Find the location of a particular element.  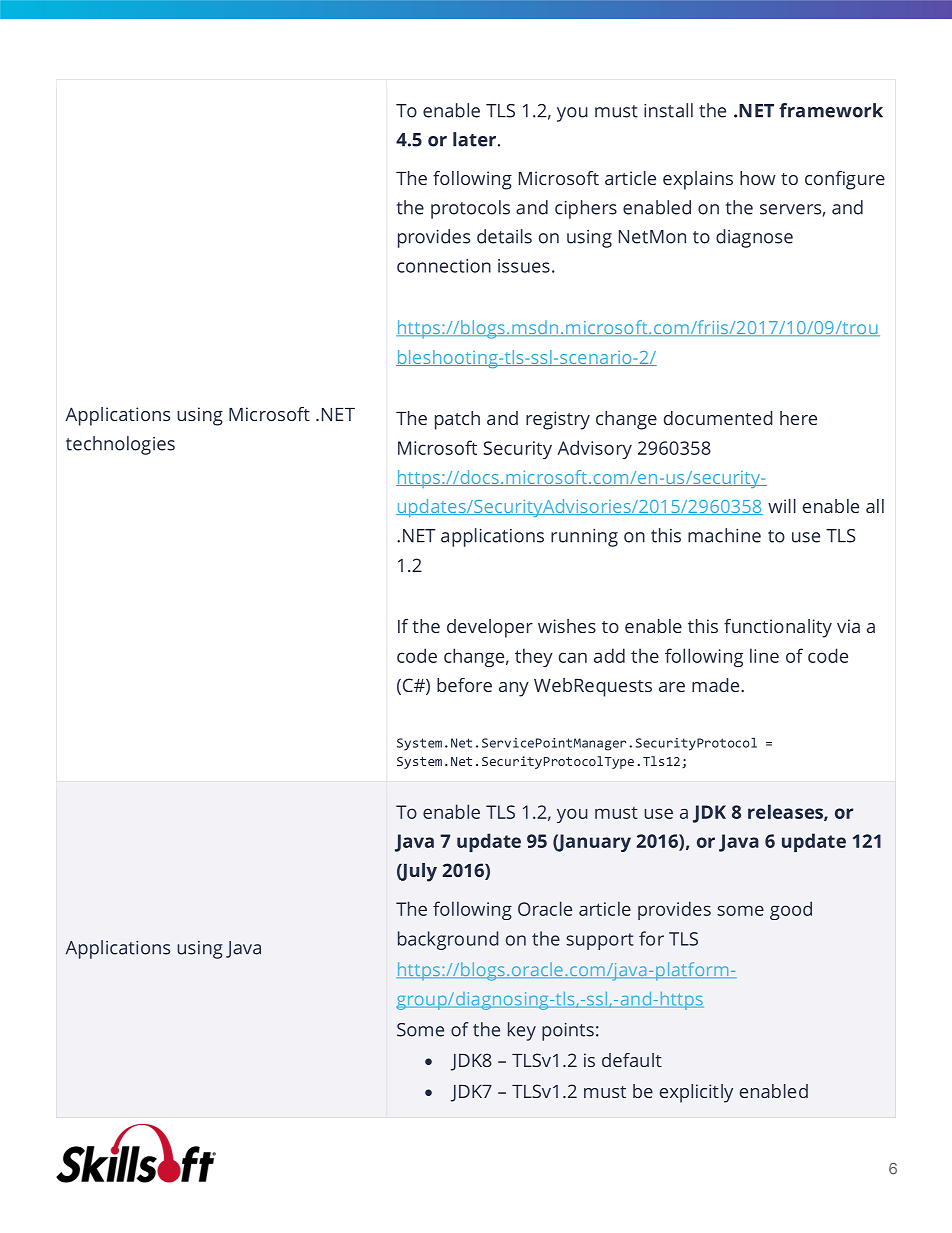

key is located at coordinates (522, 1031).
